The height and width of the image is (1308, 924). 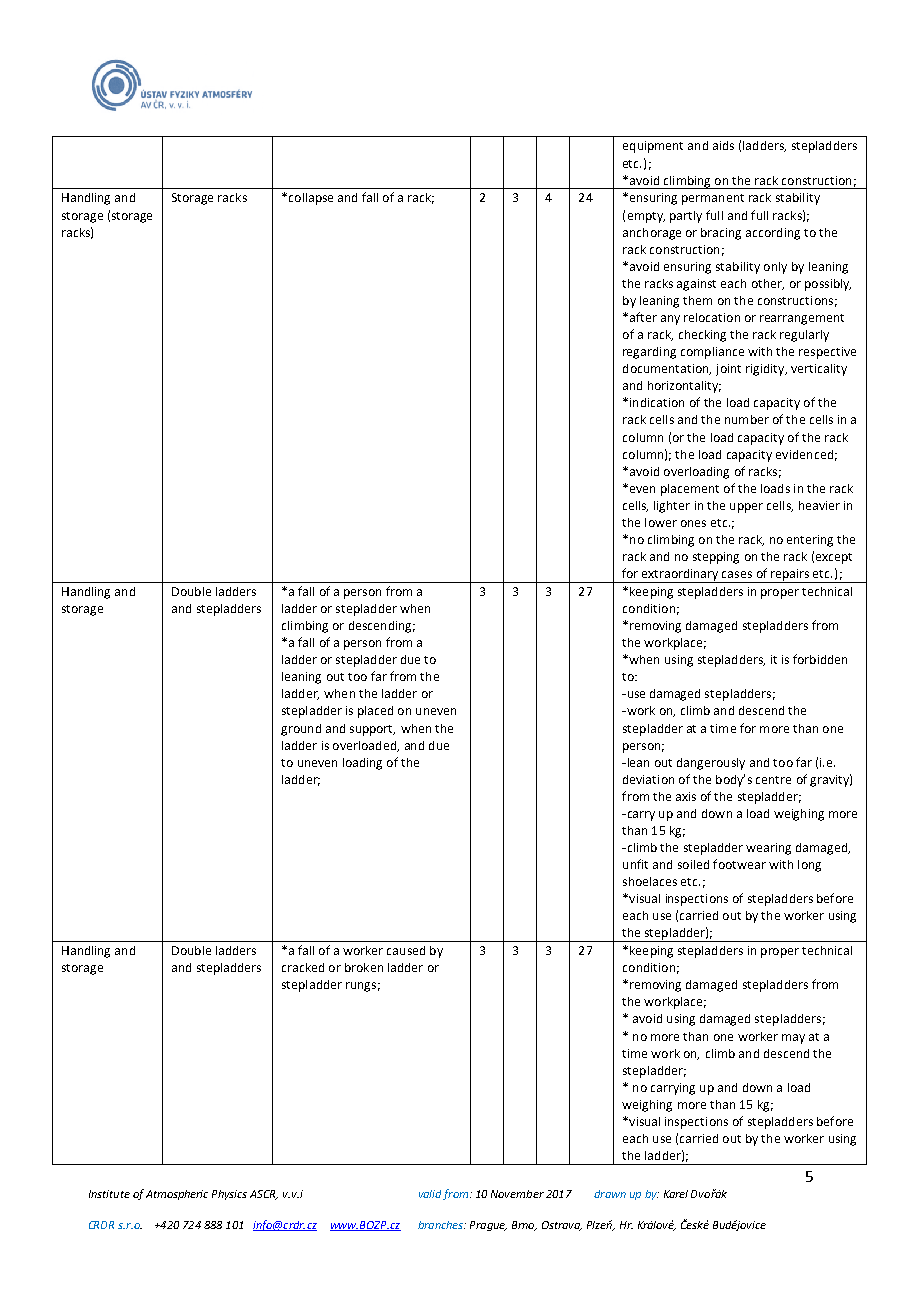 I want to click on footwear, so click(x=739, y=864).
